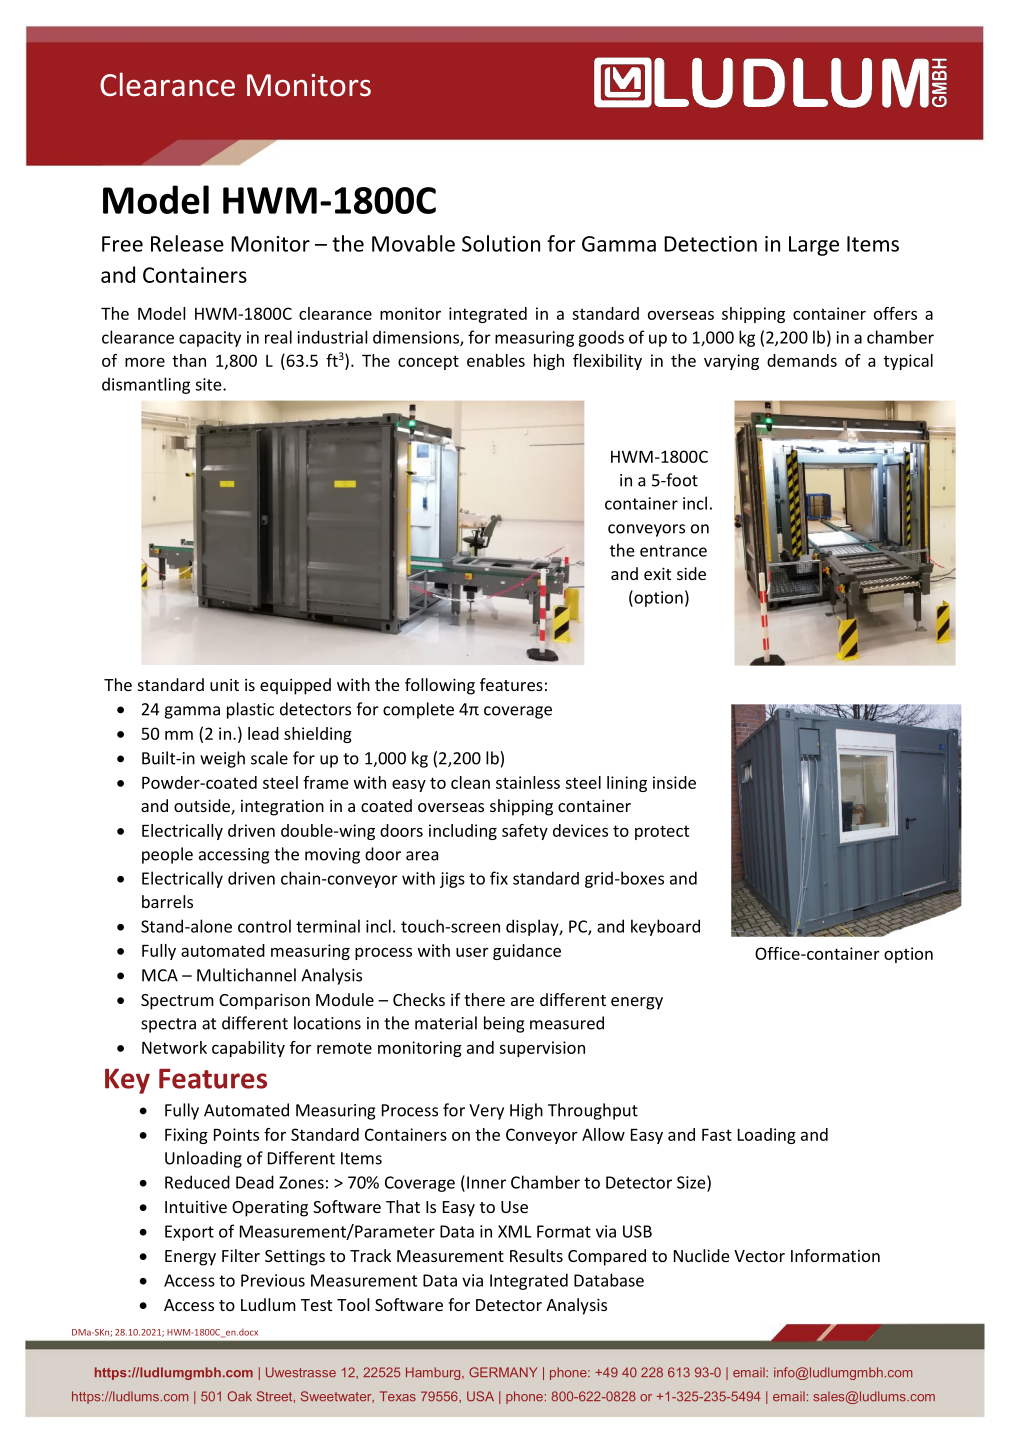  Describe the element at coordinates (418, 710) in the screenshot. I see `complete` at that location.
